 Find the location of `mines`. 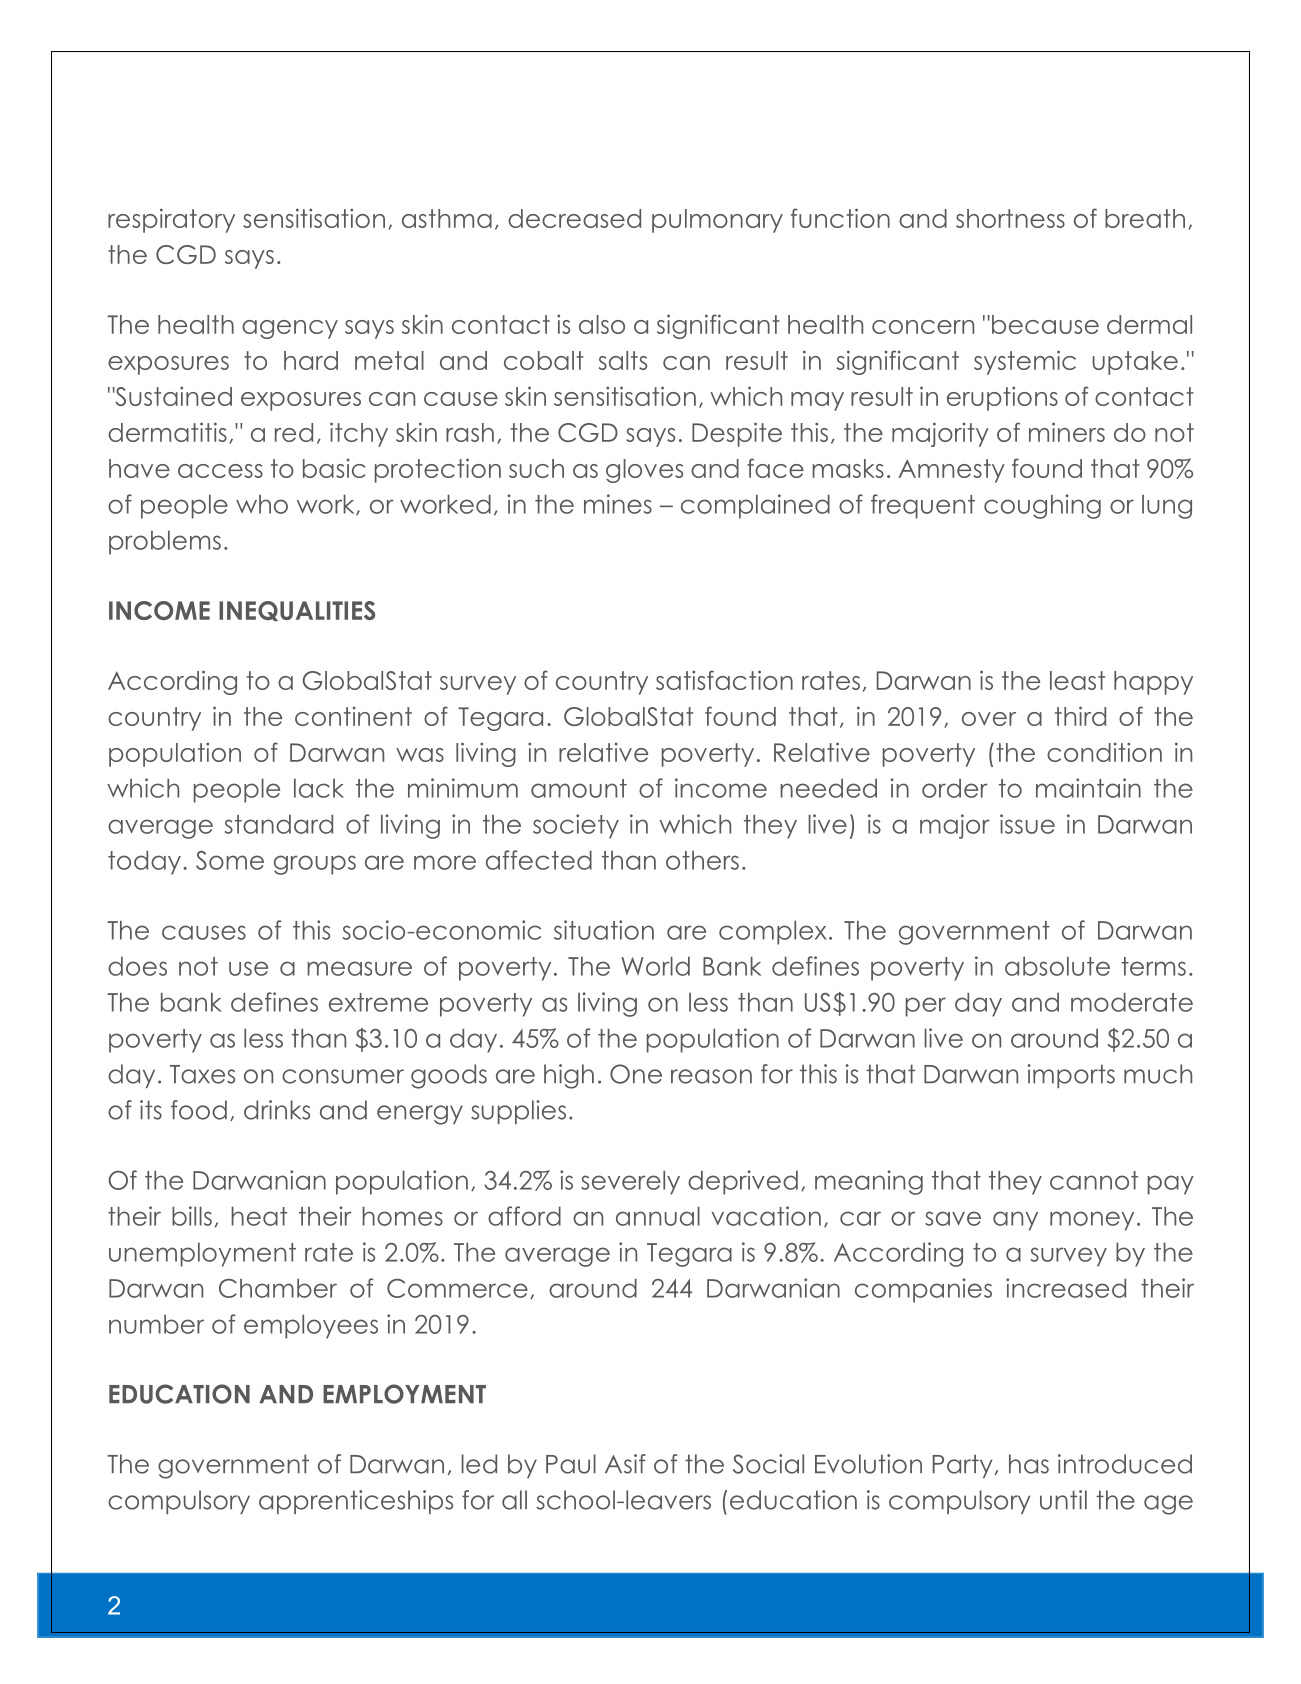

mines is located at coordinates (618, 504).
